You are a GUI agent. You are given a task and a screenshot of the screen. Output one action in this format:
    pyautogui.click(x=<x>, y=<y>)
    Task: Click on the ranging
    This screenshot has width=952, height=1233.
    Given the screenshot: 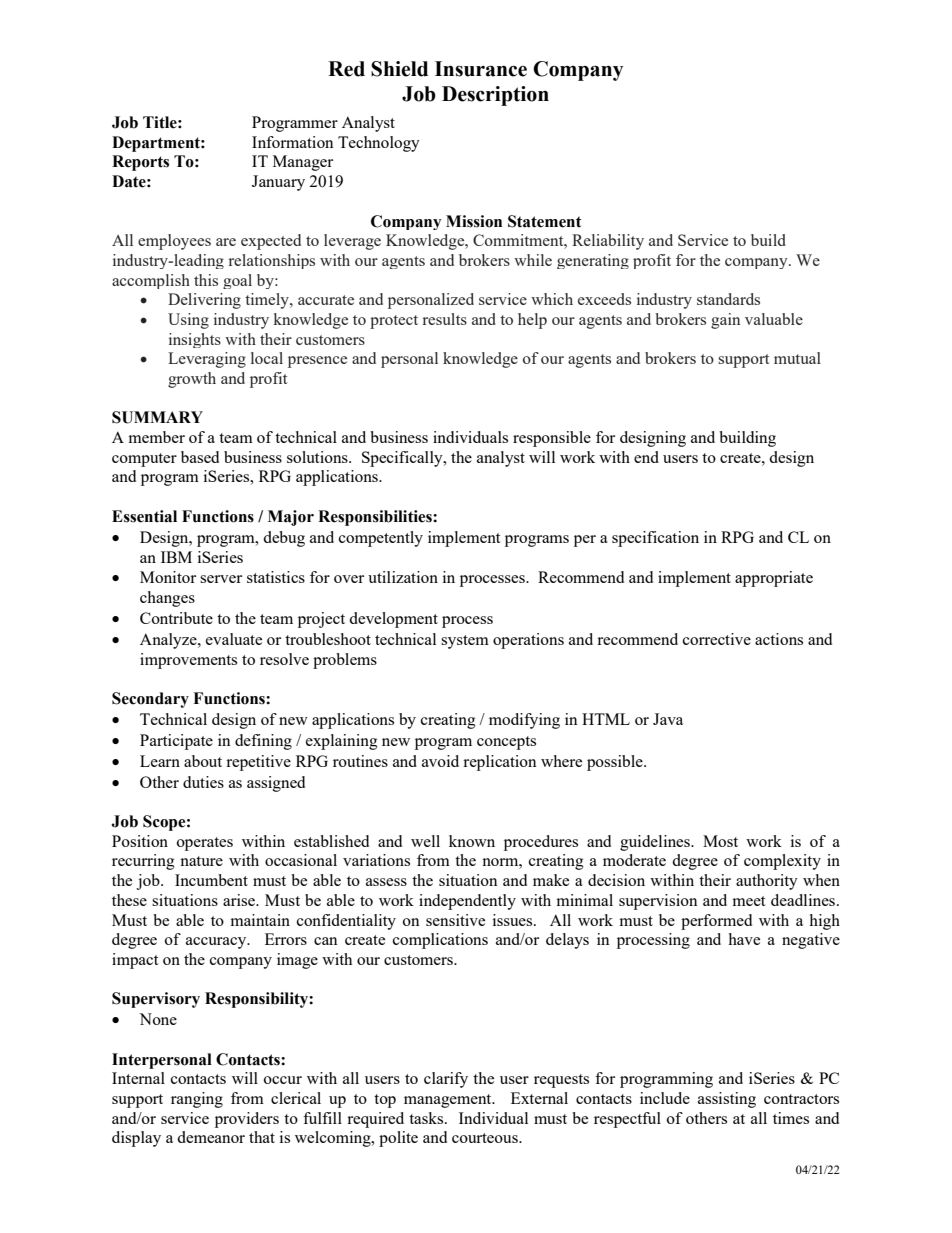 What is the action you would take?
    pyautogui.click(x=197, y=1100)
